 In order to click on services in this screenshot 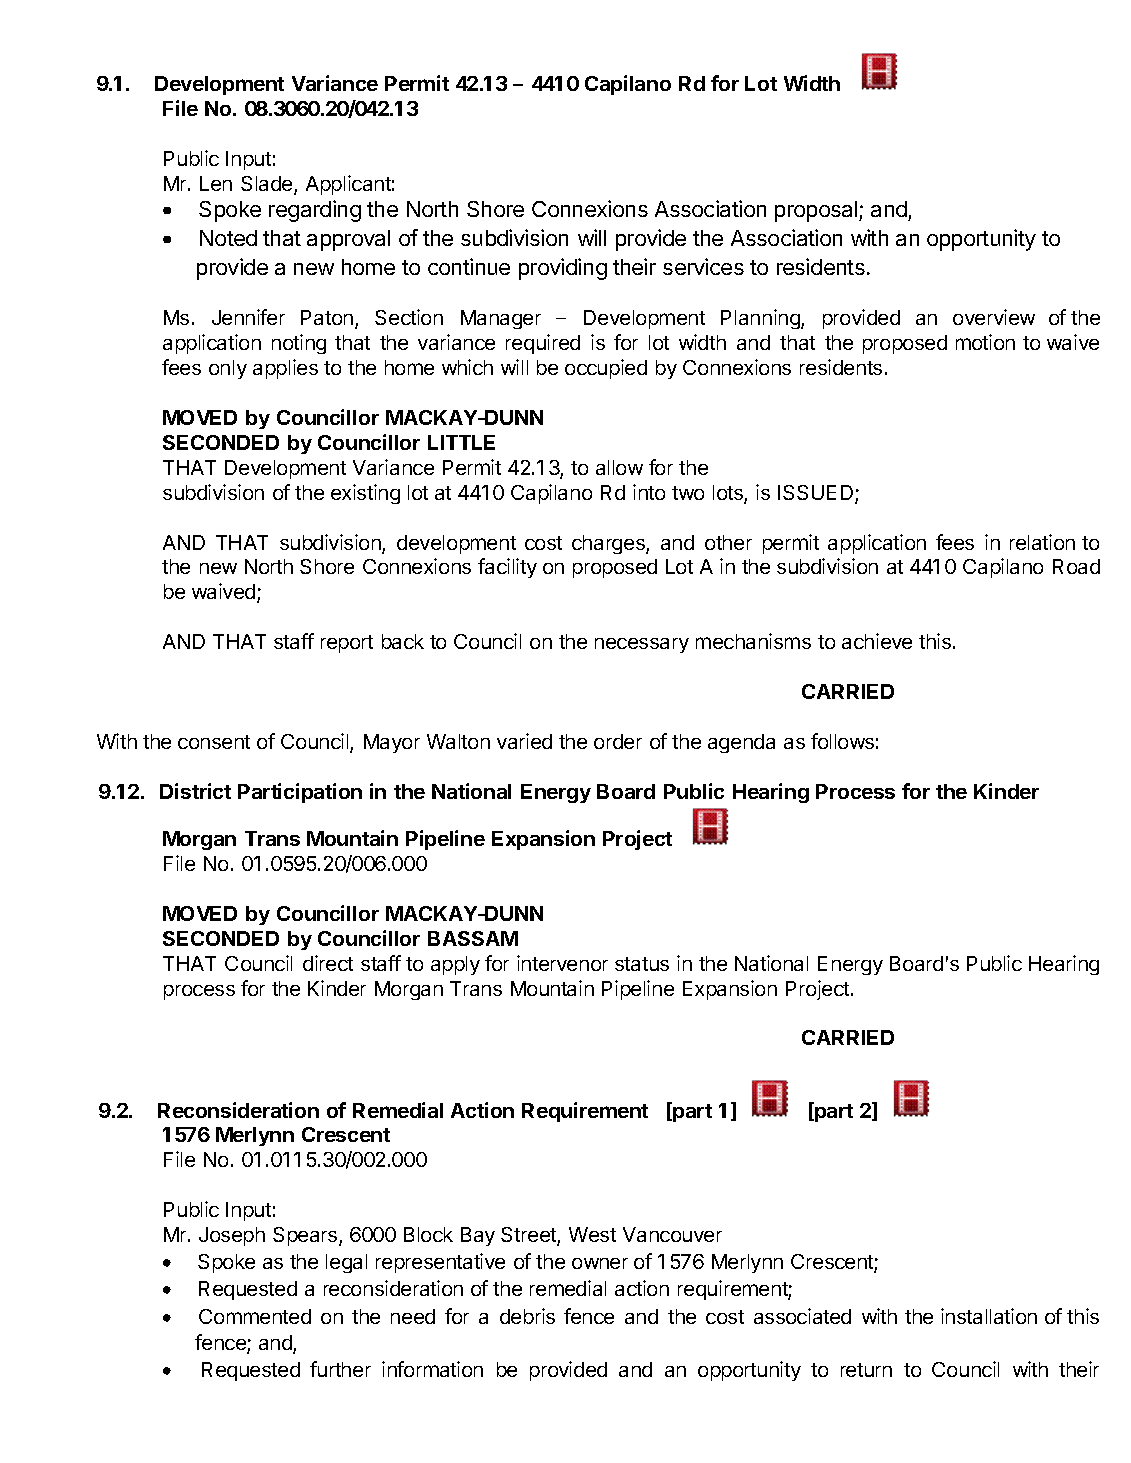, I will do `click(703, 266)`.
